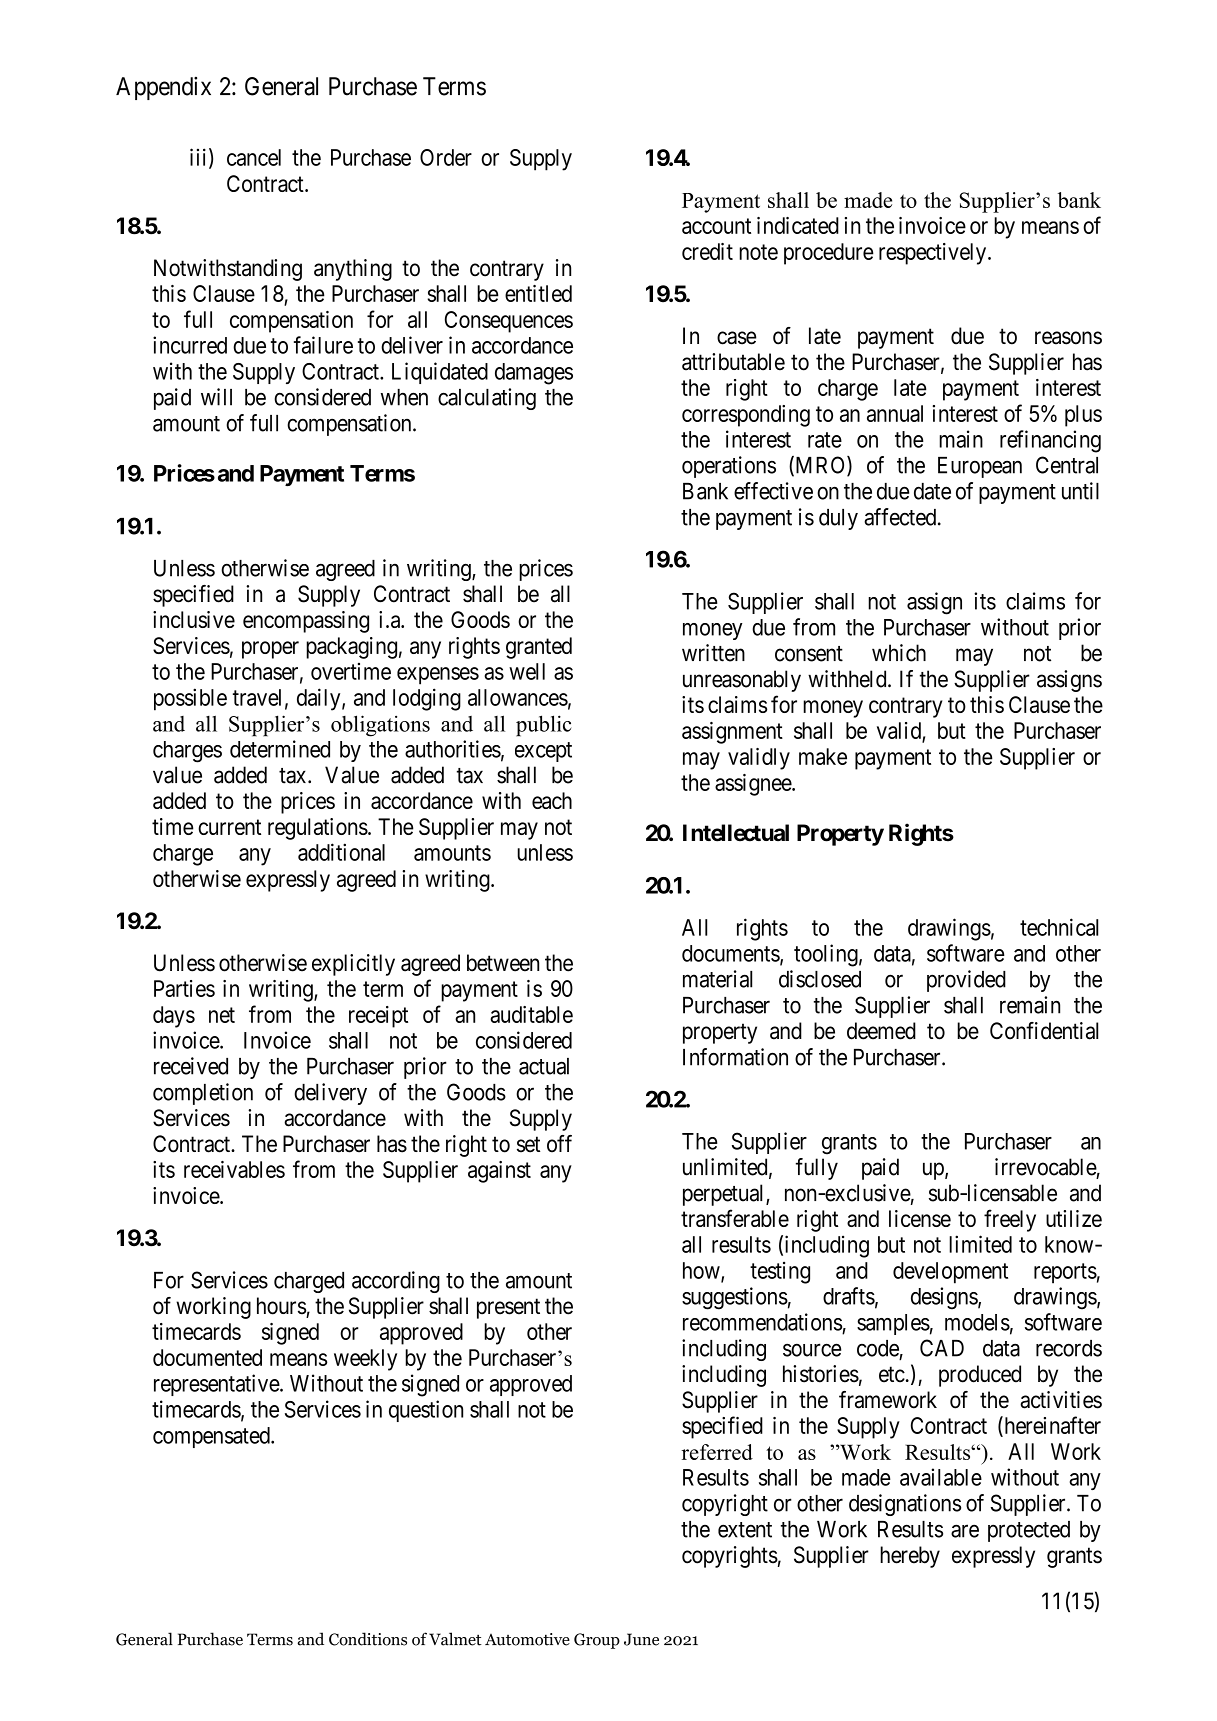 Image resolution: width=1217 pixels, height=1721 pixels. I want to click on perpetual, so click(725, 1195).
